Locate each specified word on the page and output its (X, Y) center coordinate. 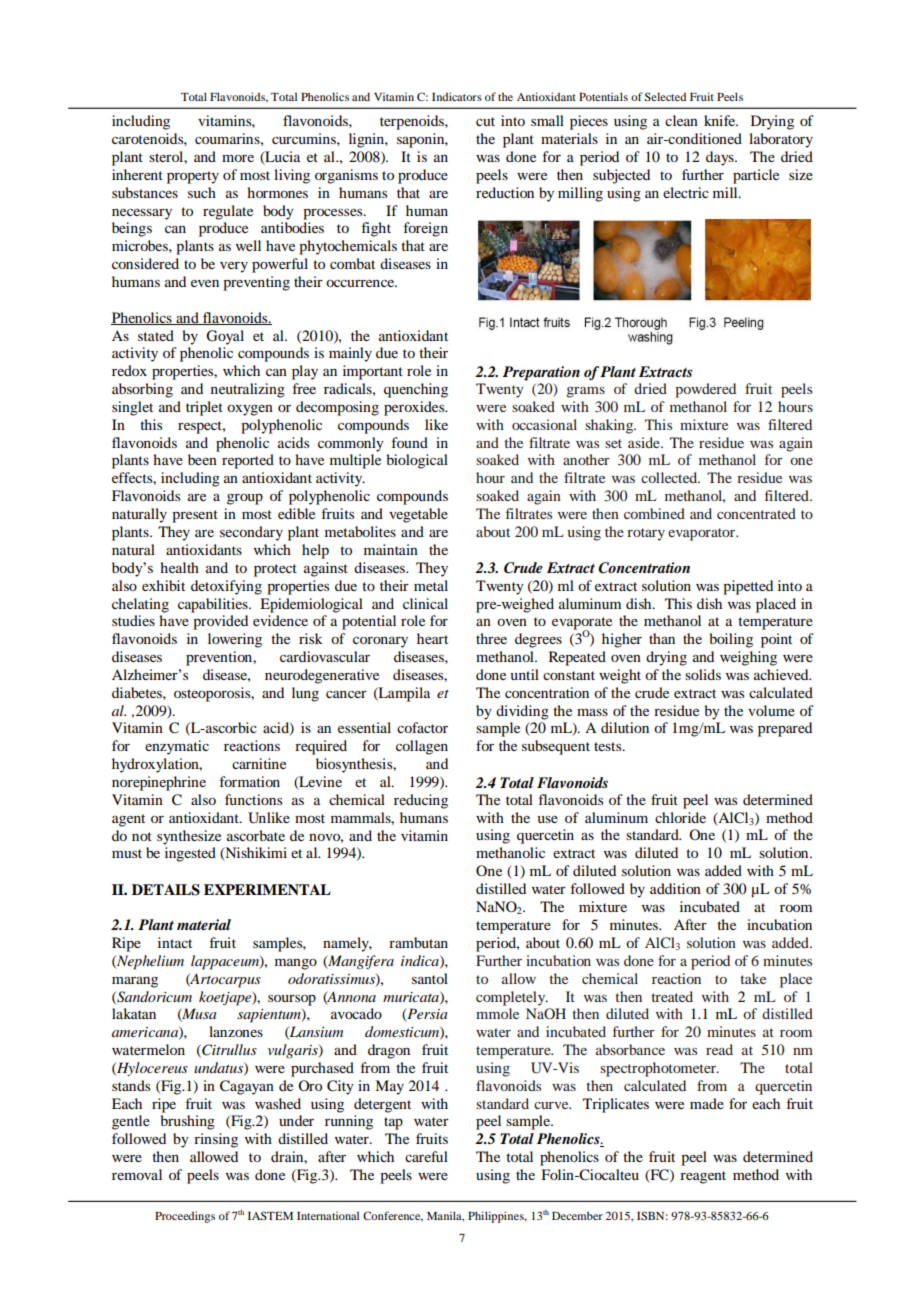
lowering (235, 640)
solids (703, 674)
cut (485, 121)
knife (721, 120)
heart (432, 638)
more (238, 158)
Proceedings (185, 1217)
